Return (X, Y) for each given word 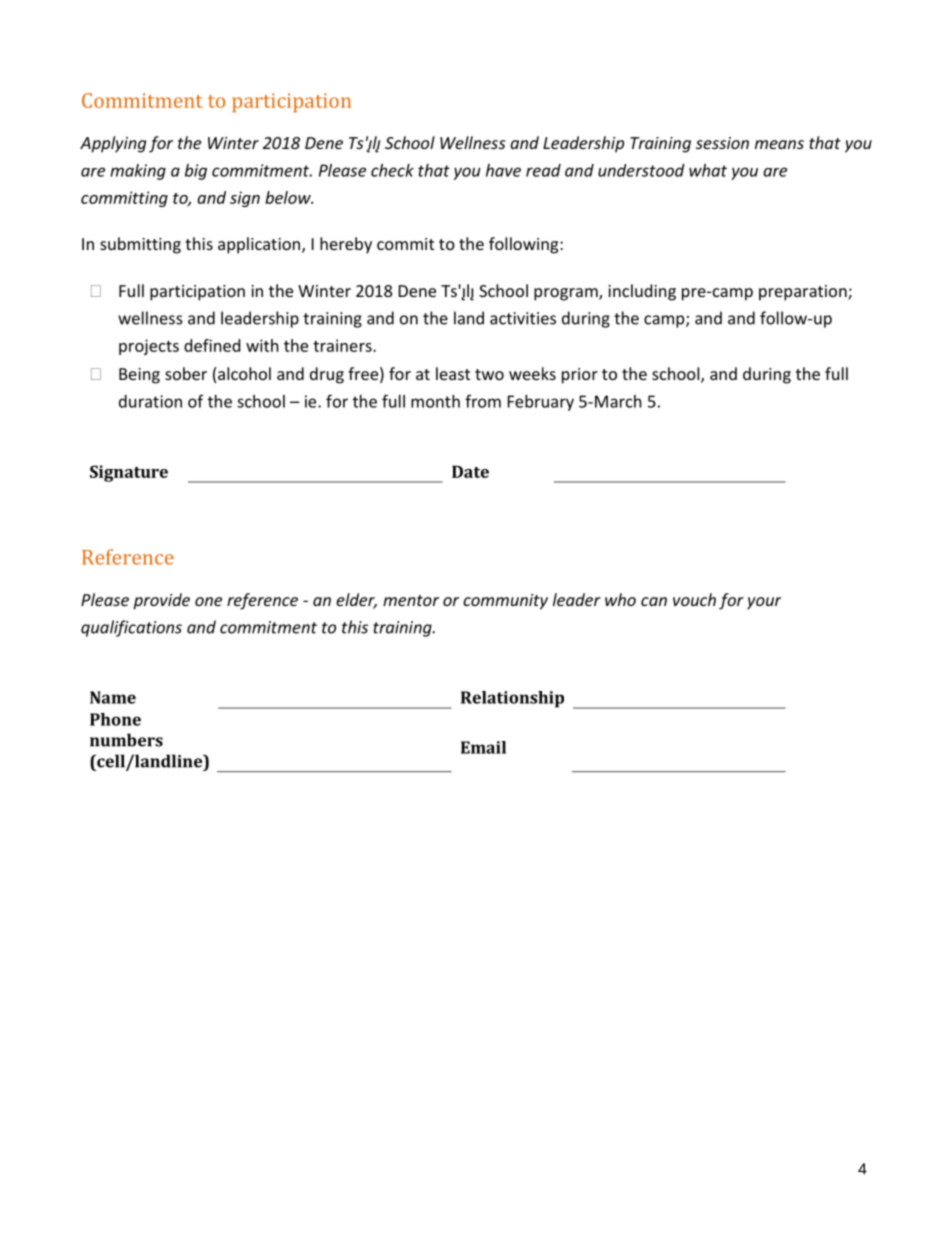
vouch (694, 599)
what (708, 170)
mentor (411, 600)
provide (161, 601)
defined (212, 345)
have (503, 170)
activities (523, 318)
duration (150, 401)
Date (470, 471)
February (541, 403)
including (642, 292)
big (196, 172)
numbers (126, 740)
